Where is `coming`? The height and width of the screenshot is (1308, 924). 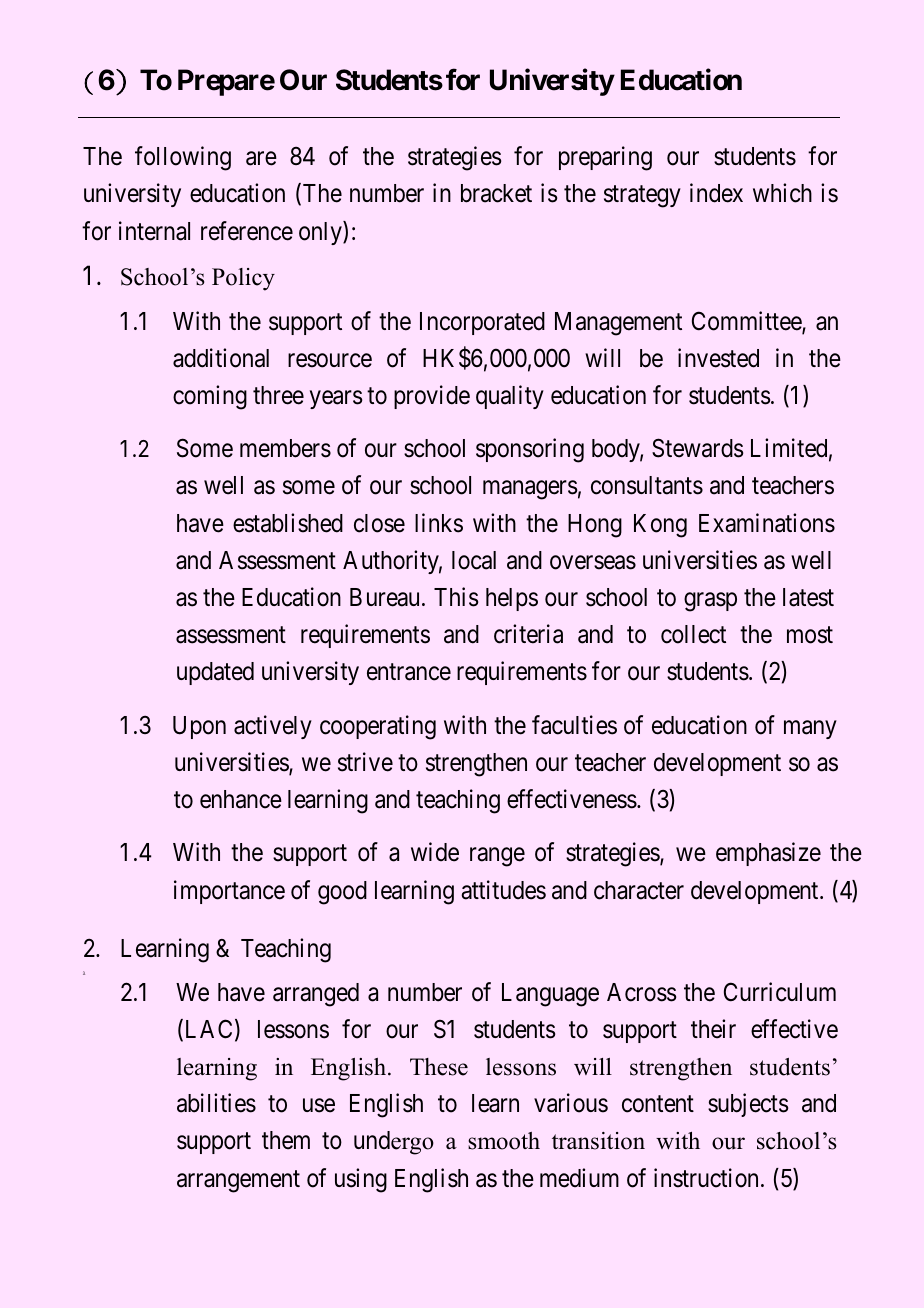 coming is located at coordinates (210, 397).
